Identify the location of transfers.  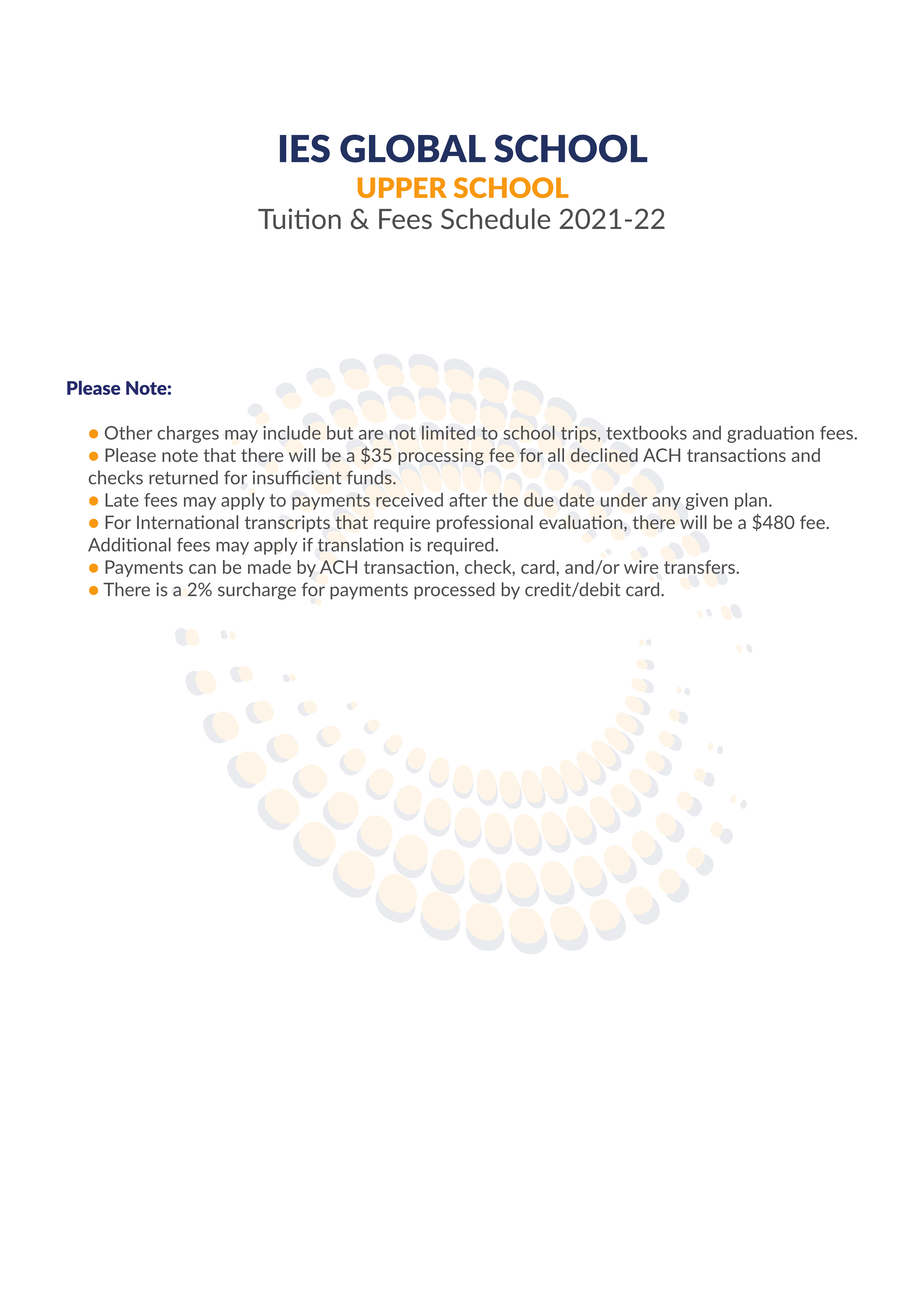
(700, 567).
